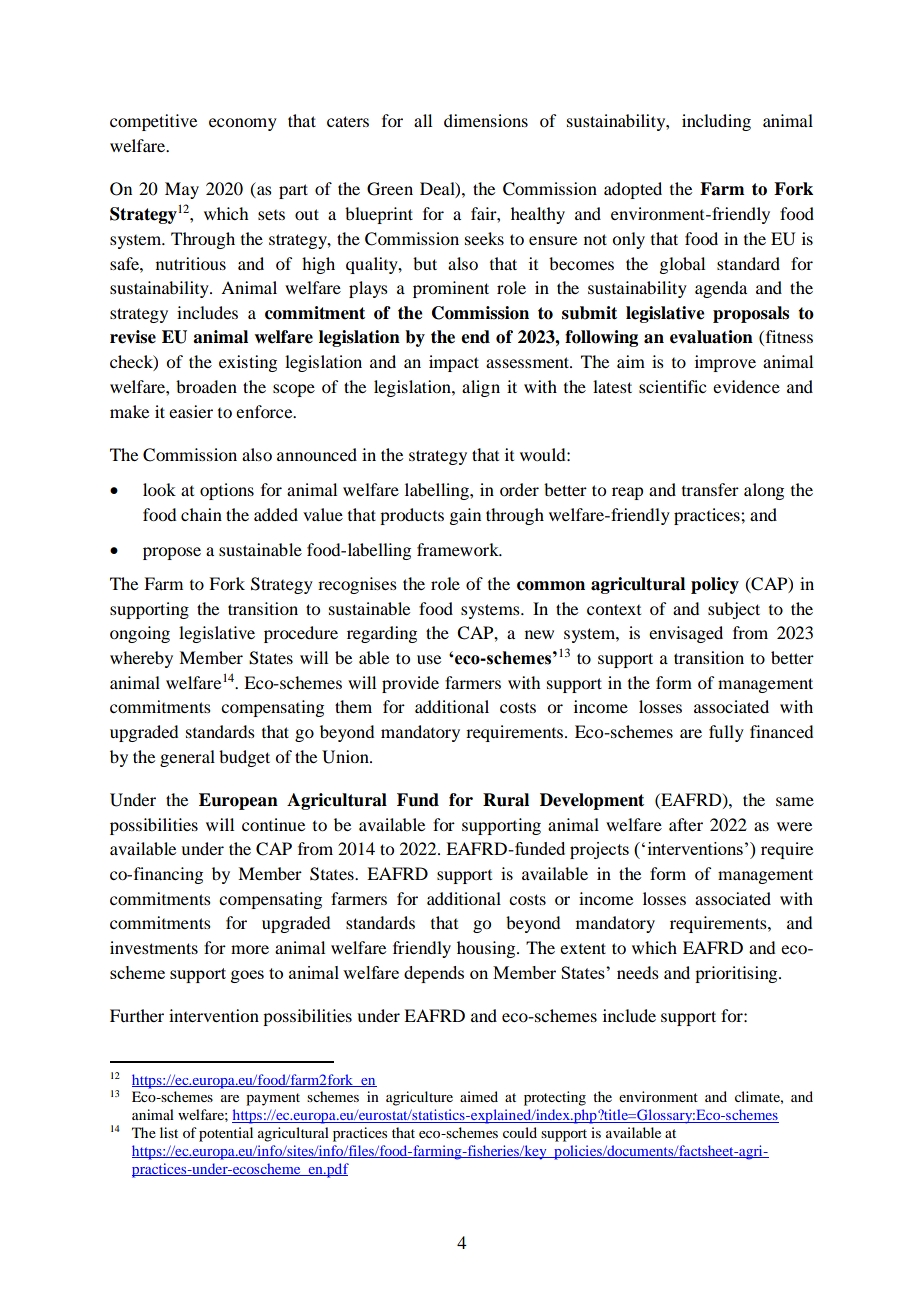 The height and width of the screenshot is (1308, 924). I want to click on aimed, so click(479, 1096).
